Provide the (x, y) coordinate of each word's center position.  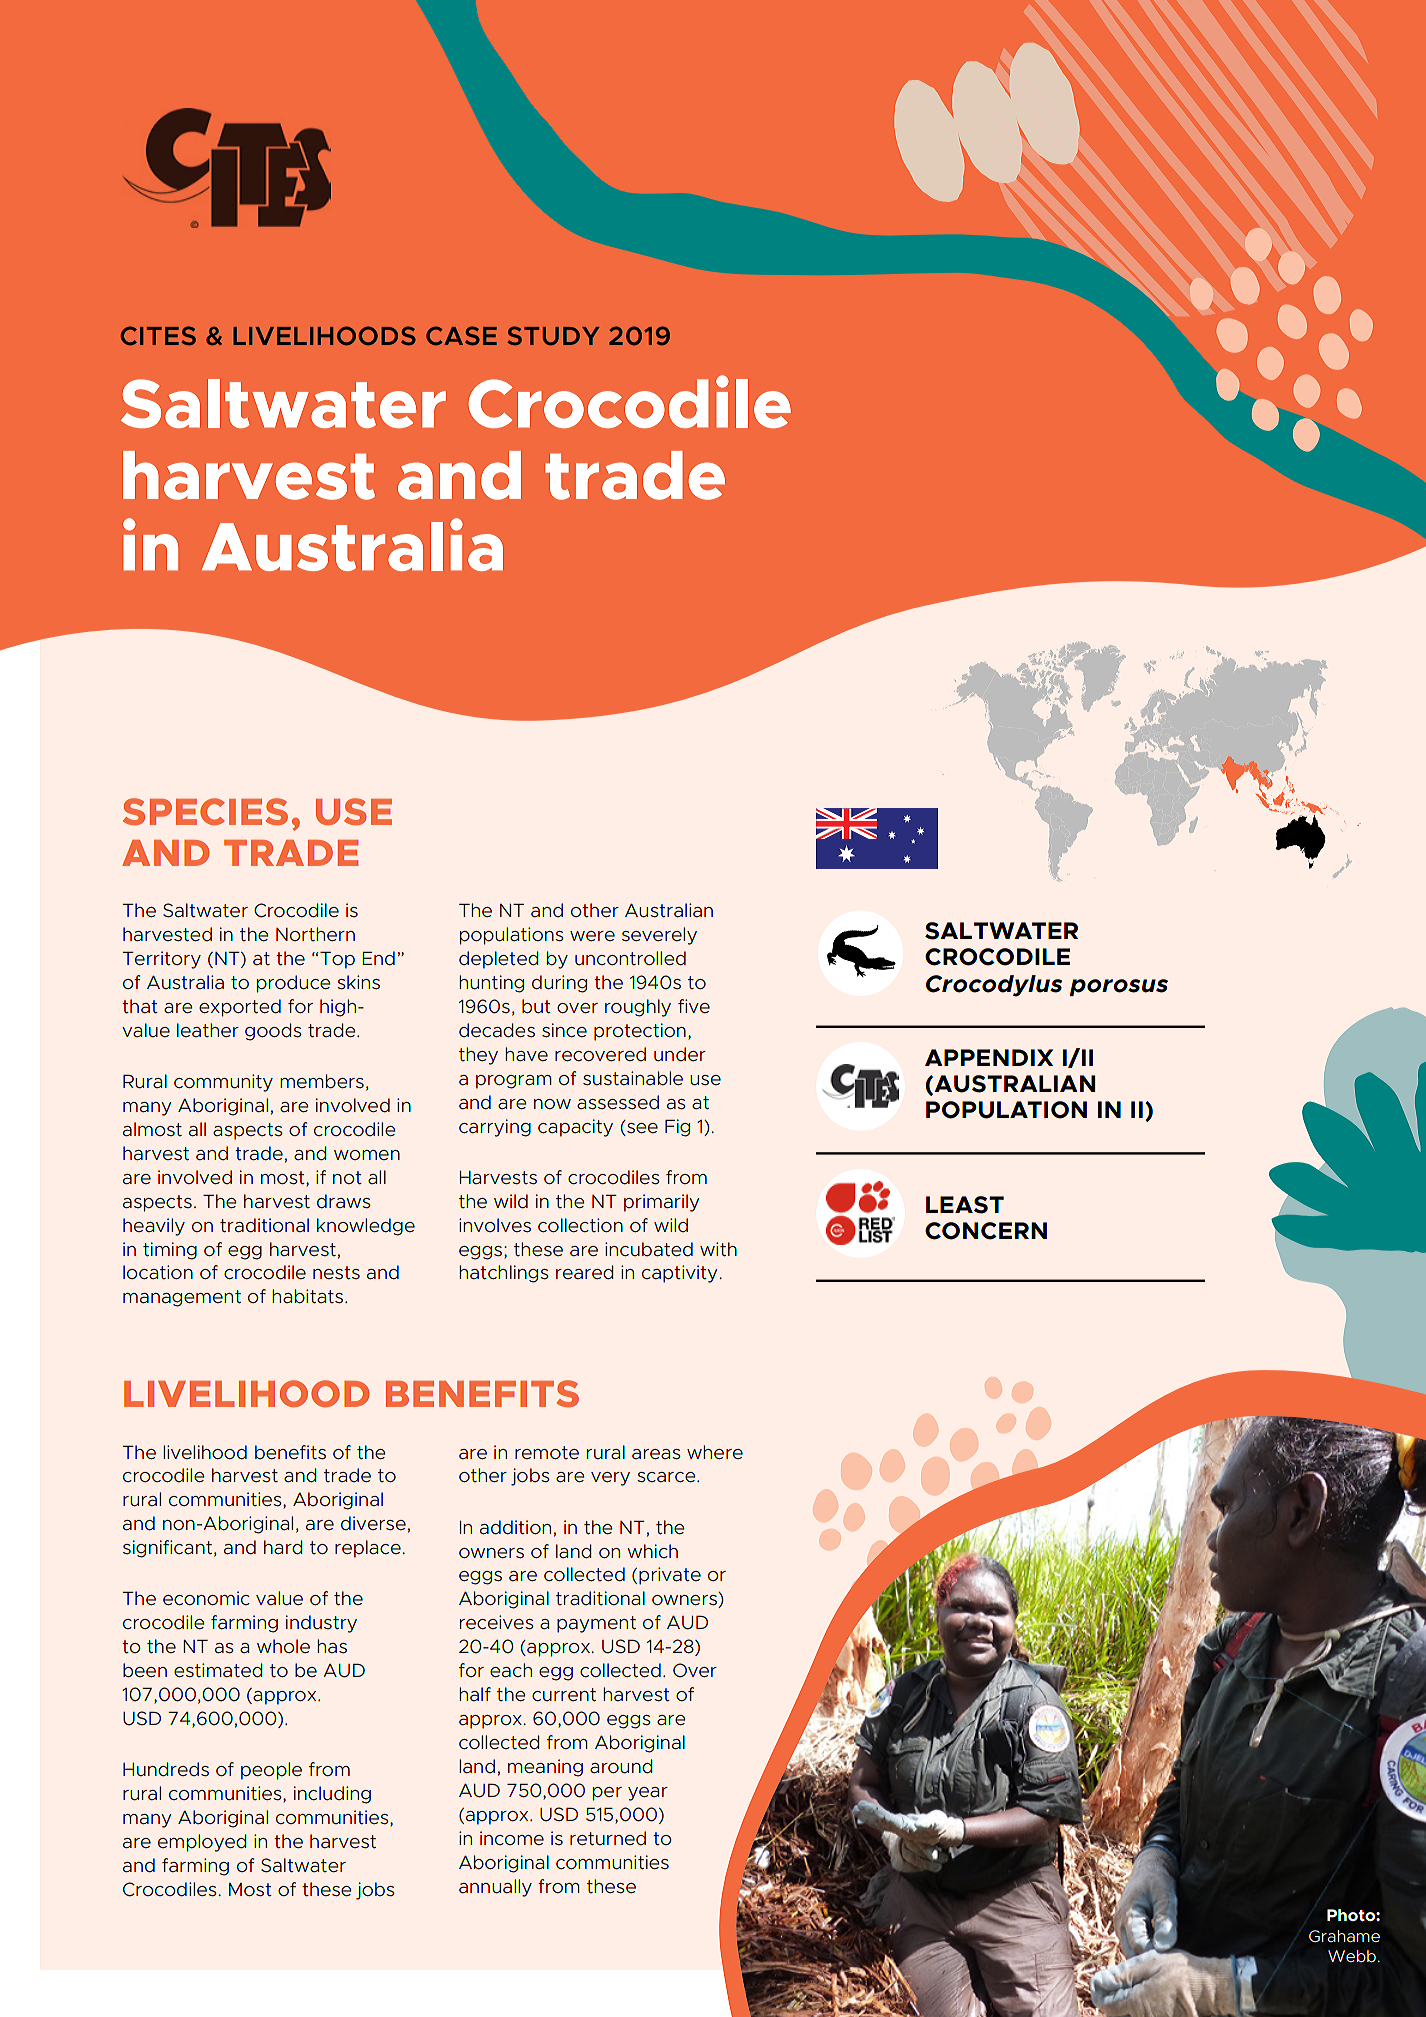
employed (202, 1843)
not (347, 1177)
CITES (158, 335)
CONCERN (986, 1231)
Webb (1352, 1956)
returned (608, 1838)
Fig (677, 1128)
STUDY (553, 335)
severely (659, 936)
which (652, 1551)
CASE (461, 335)
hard (283, 1547)
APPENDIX (989, 1057)
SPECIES (205, 812)
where (715, 1452)
